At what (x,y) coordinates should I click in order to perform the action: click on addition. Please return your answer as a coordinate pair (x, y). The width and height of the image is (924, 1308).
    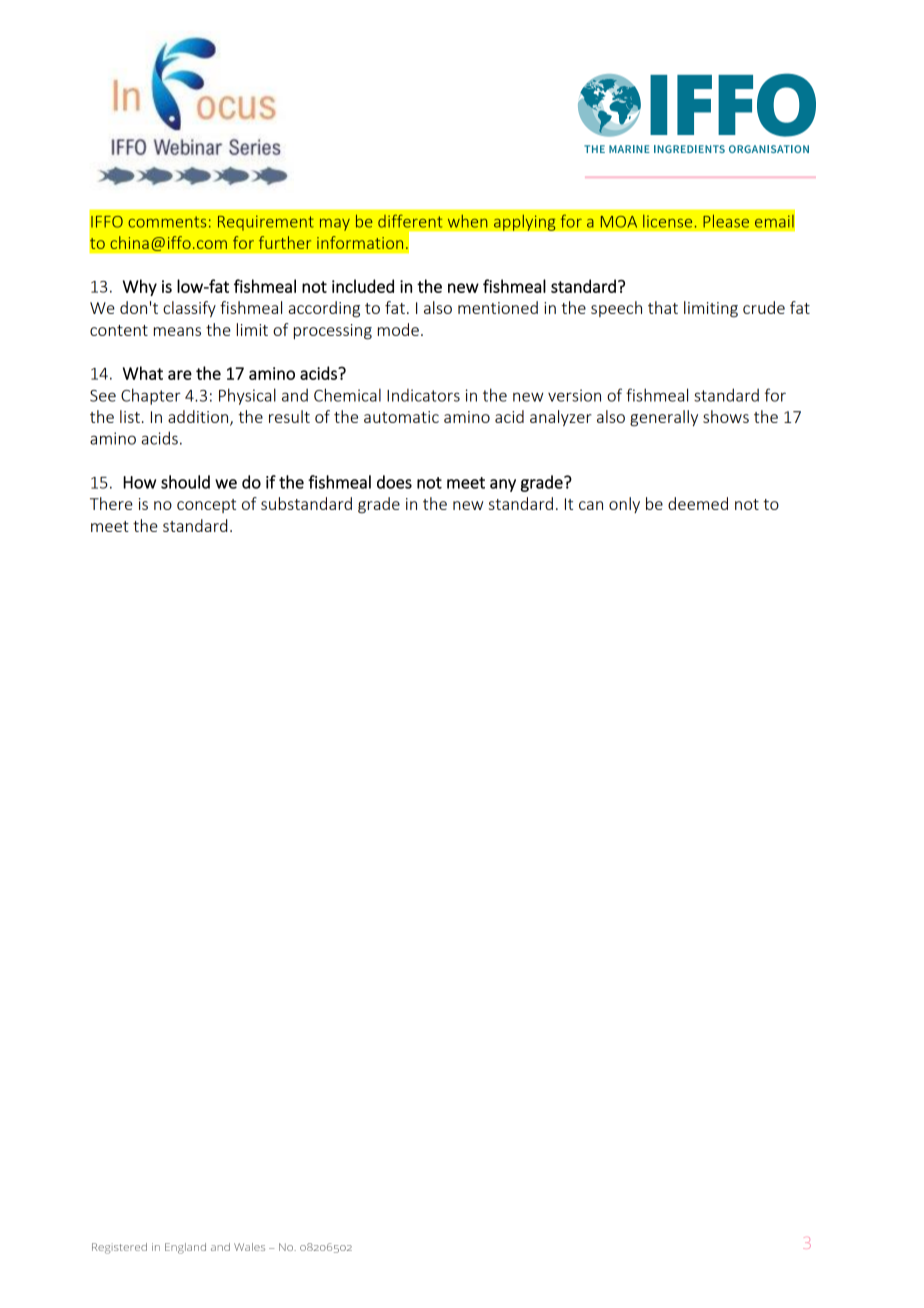
    Looking at the image, I should click on (199, 418).
